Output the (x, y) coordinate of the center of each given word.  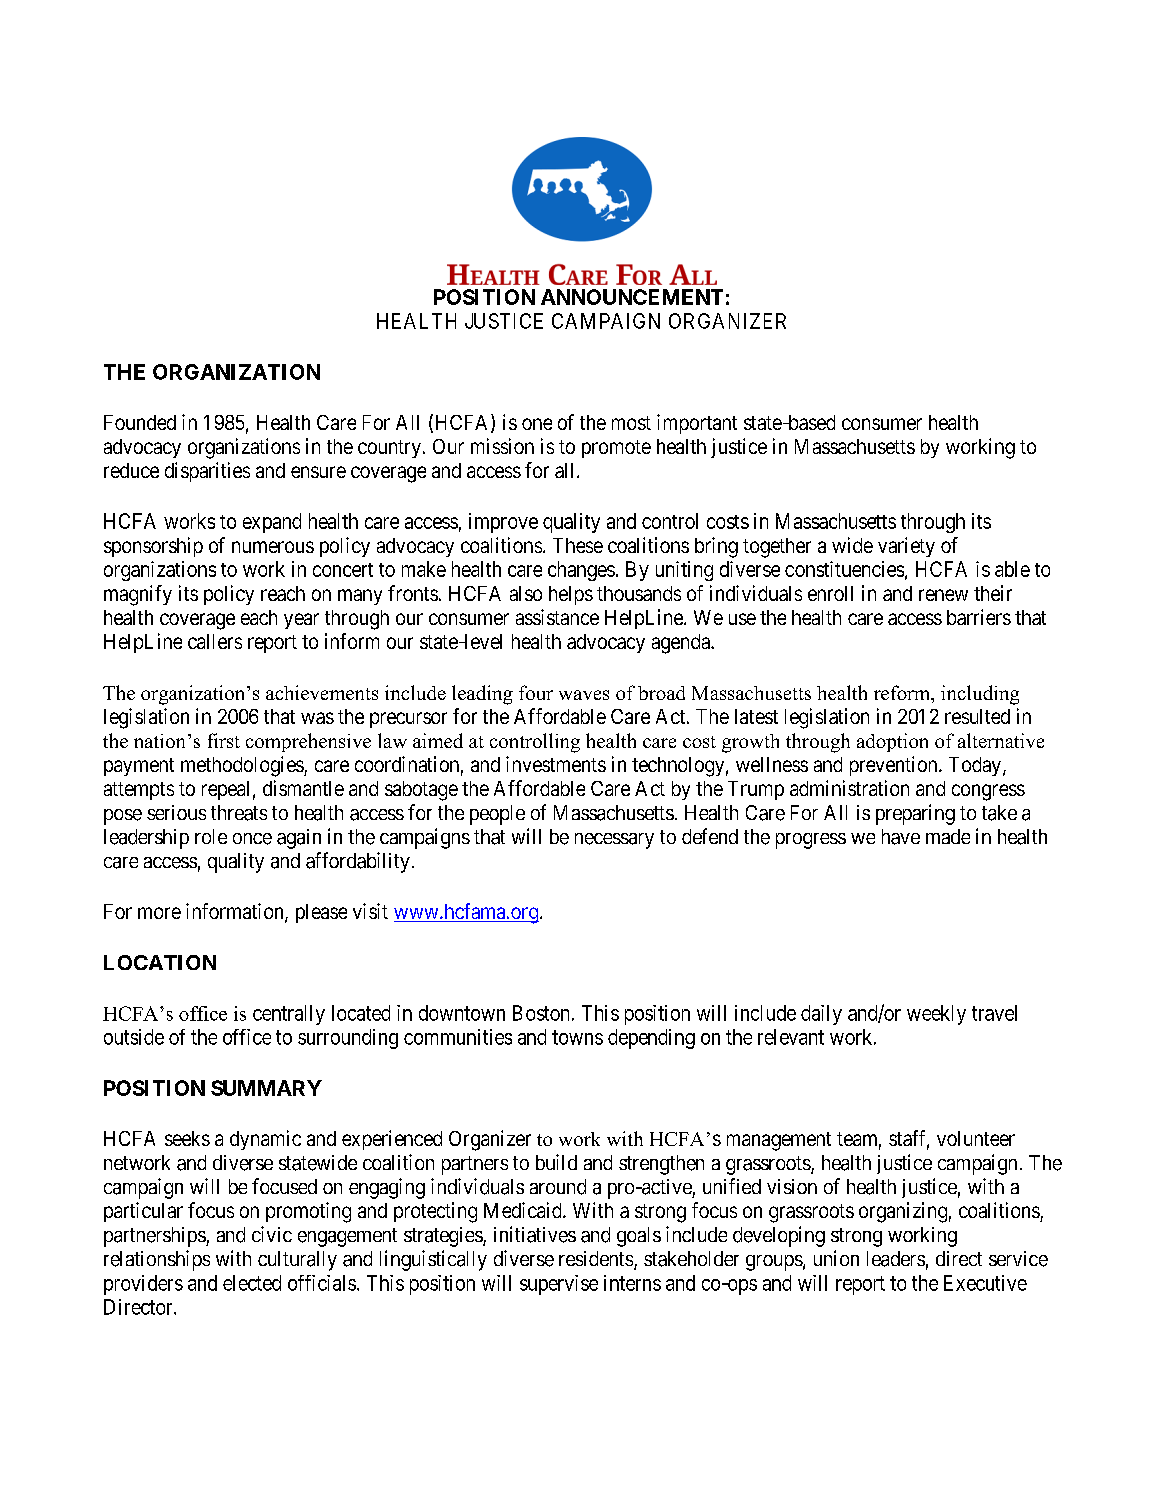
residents (596, 1258)
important (697, 424)
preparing (915, 814)
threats (239, 813)
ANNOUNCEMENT (632, 297)
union (836, 1258)
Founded (140, 422)
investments (556, 764)
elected (252, 1283)
